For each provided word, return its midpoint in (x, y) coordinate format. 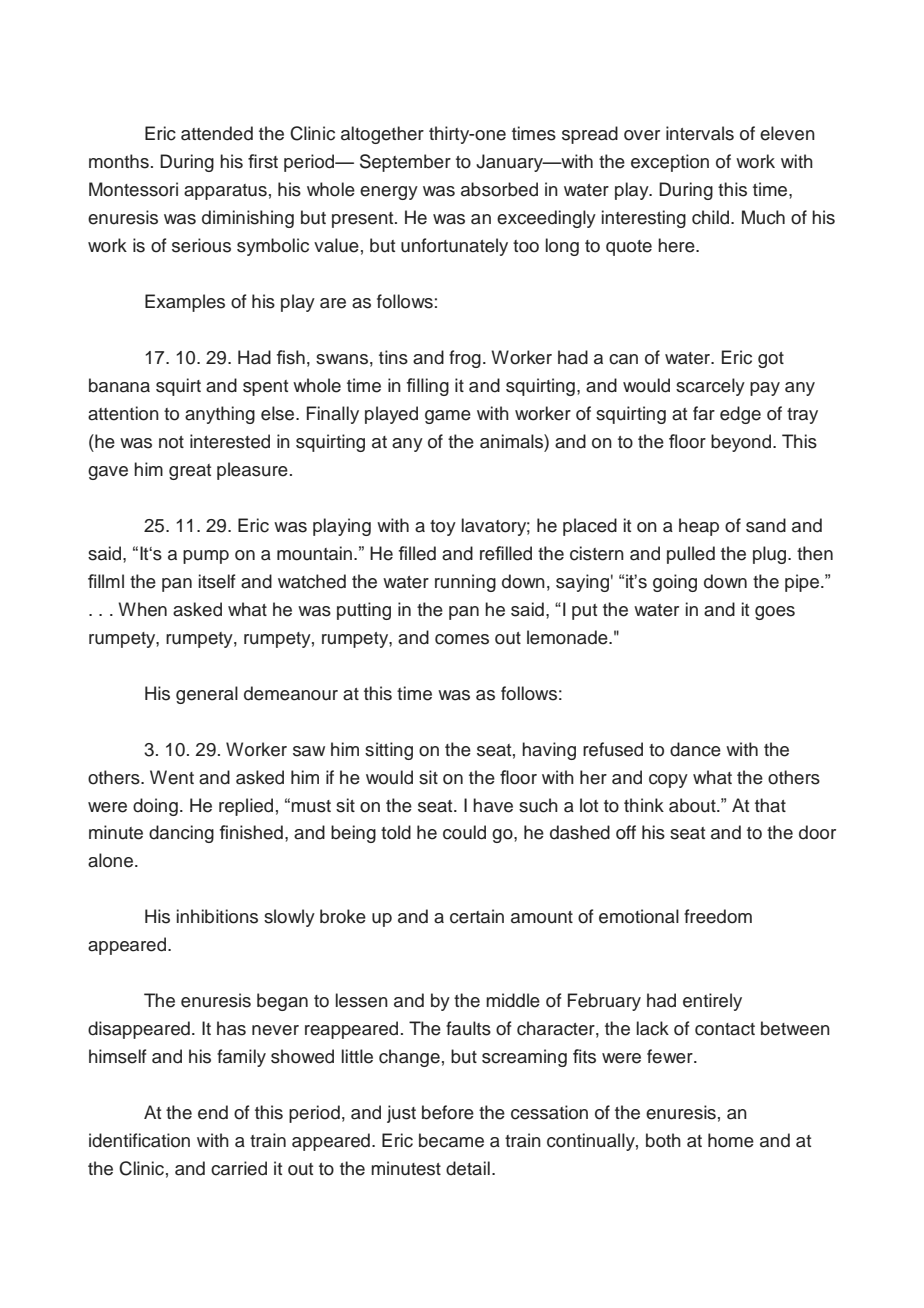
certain (477, 916)
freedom (718, 916)
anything (220, 415)
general (207, 695)
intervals (700, 133)
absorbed (499, 189)
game (448, 417)
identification (139, 1140)
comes (462, 639)
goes (775, 613)
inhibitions (217, 916)
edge (740, 415)
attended (217, 133)
